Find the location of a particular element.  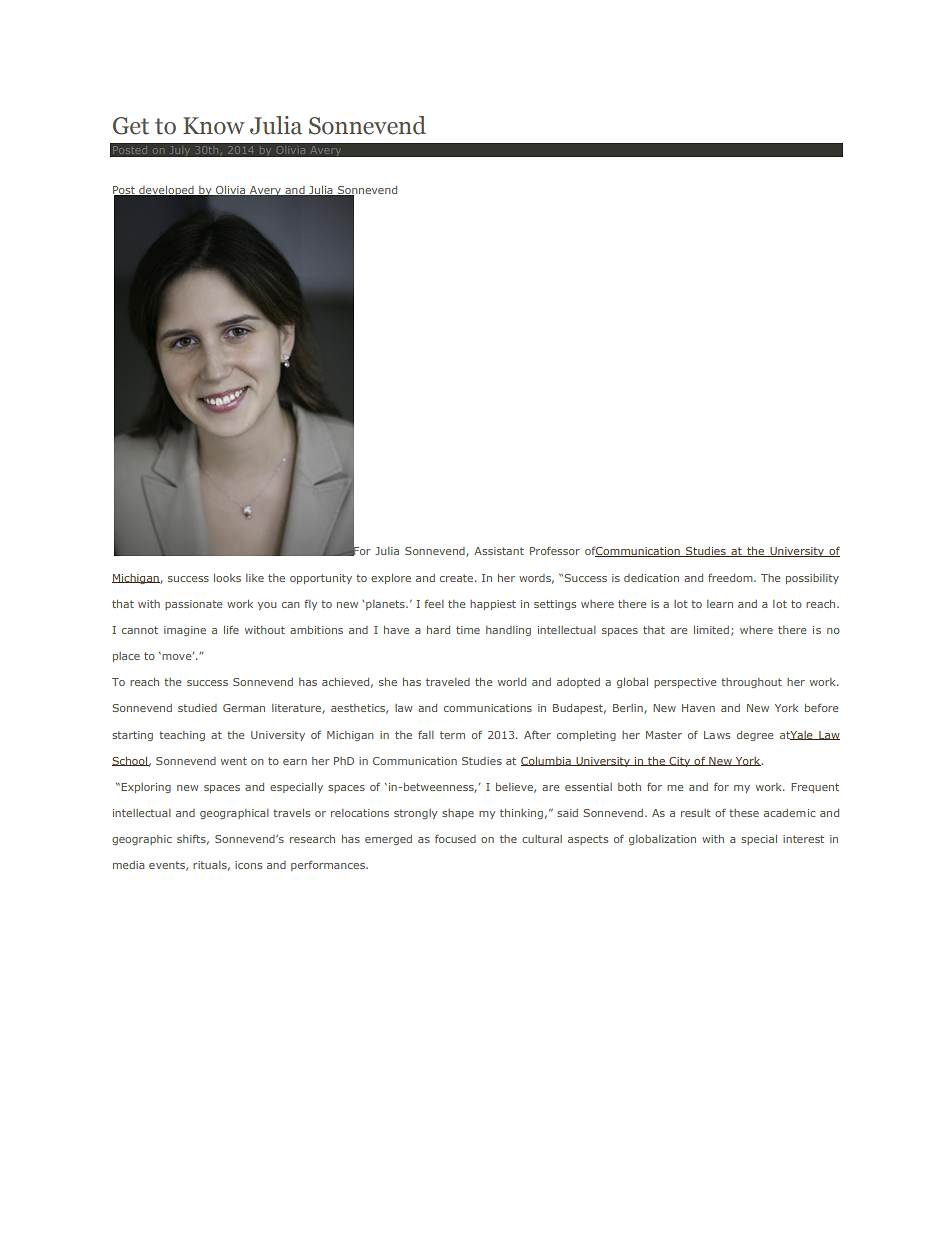

Get is located at coordinates (131, 126).
